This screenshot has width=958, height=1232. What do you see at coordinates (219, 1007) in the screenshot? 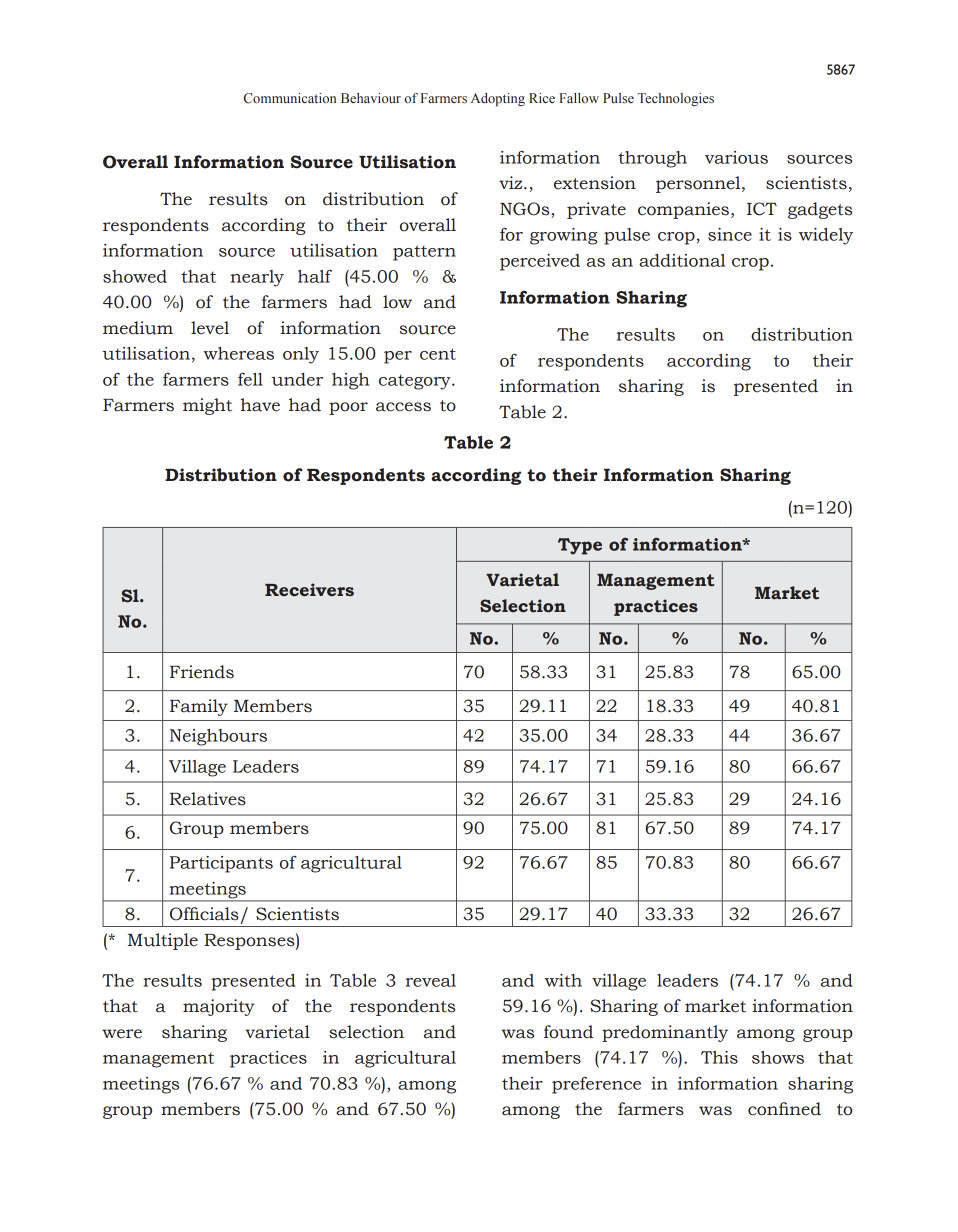
I see `majority` at bounding box center [219, 1007].
